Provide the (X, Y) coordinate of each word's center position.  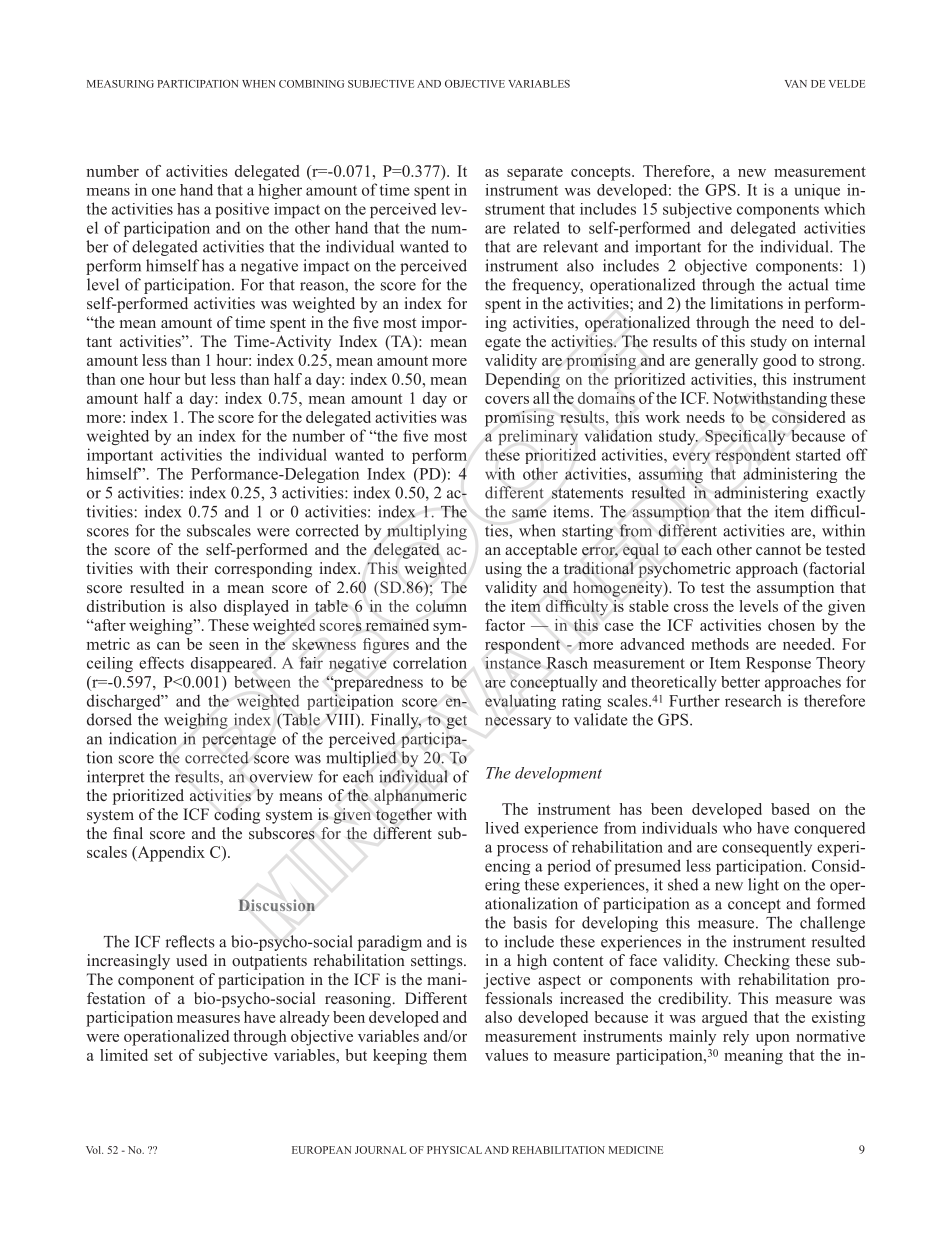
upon (773, 1040)
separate (535, 174)
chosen (791, 625)
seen (224, 646)
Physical (454, 1150)
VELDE (847, 84)
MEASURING (120, 84)
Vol (94, 1150)
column (441, 606)
